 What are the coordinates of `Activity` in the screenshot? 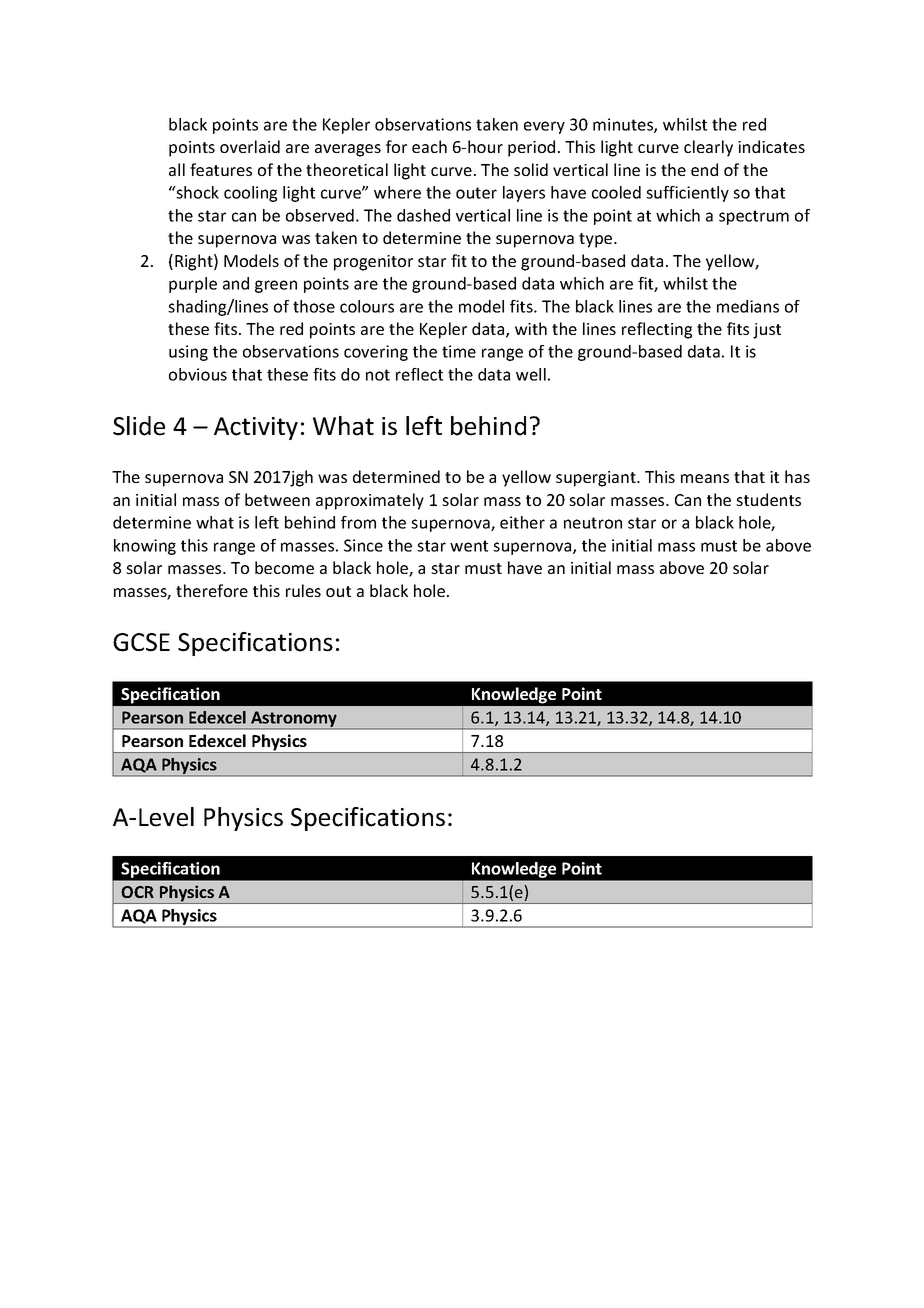 It's located at (256, 428).
